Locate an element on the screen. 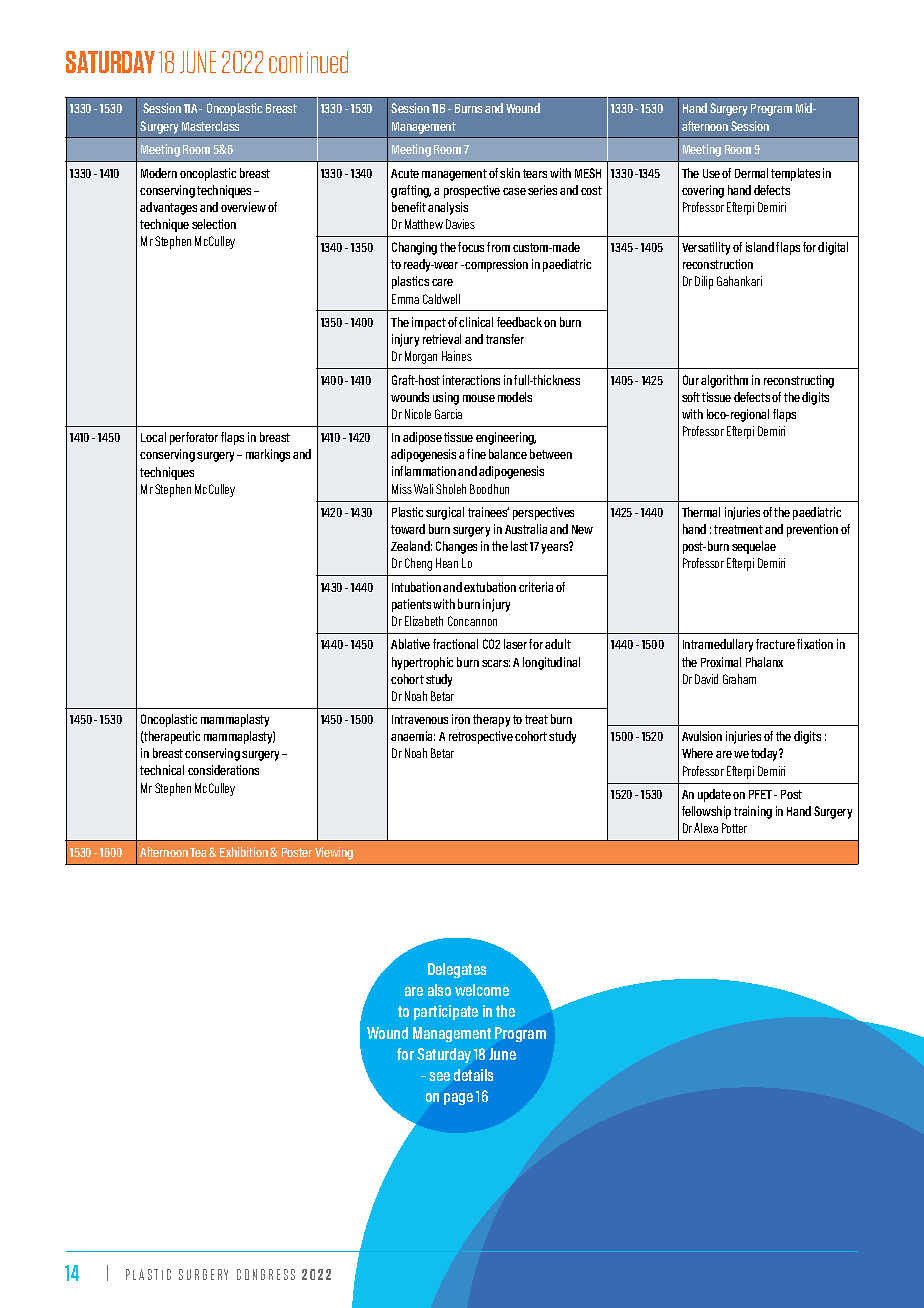 This screenshot has height=1308, width=924. Changes is located at coordinates (456, 547).
